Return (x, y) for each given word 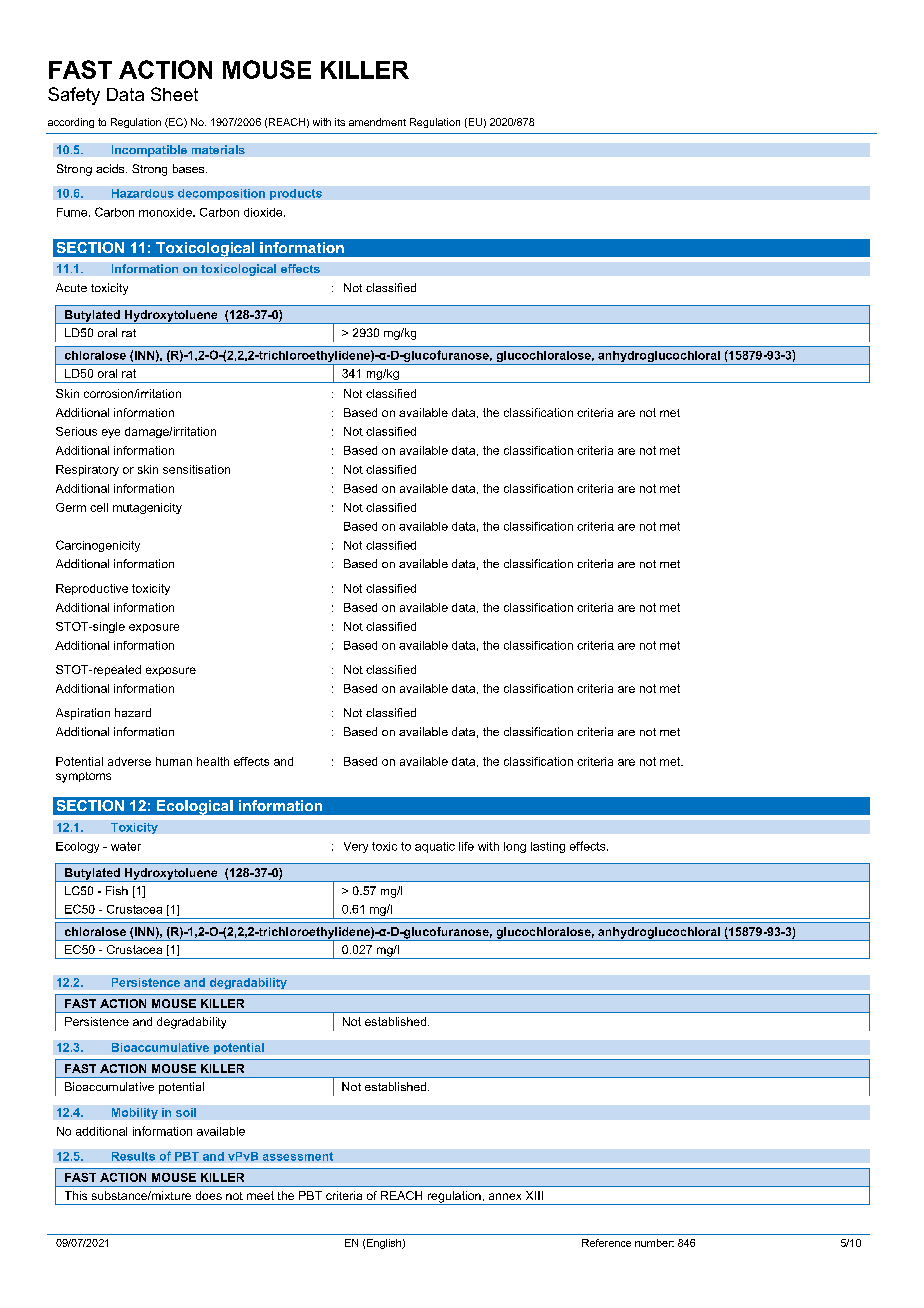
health (213, 761)
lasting (548, 847)
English (385, 1244)
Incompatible (149, 151)
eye (111, 433)
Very (356, 847)
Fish (117, 890)
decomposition (221, 194)
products (296, 194)
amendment (377, 122)
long (515, 847)
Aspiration (83, 714)
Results (133, 1156)
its (340, 122)
